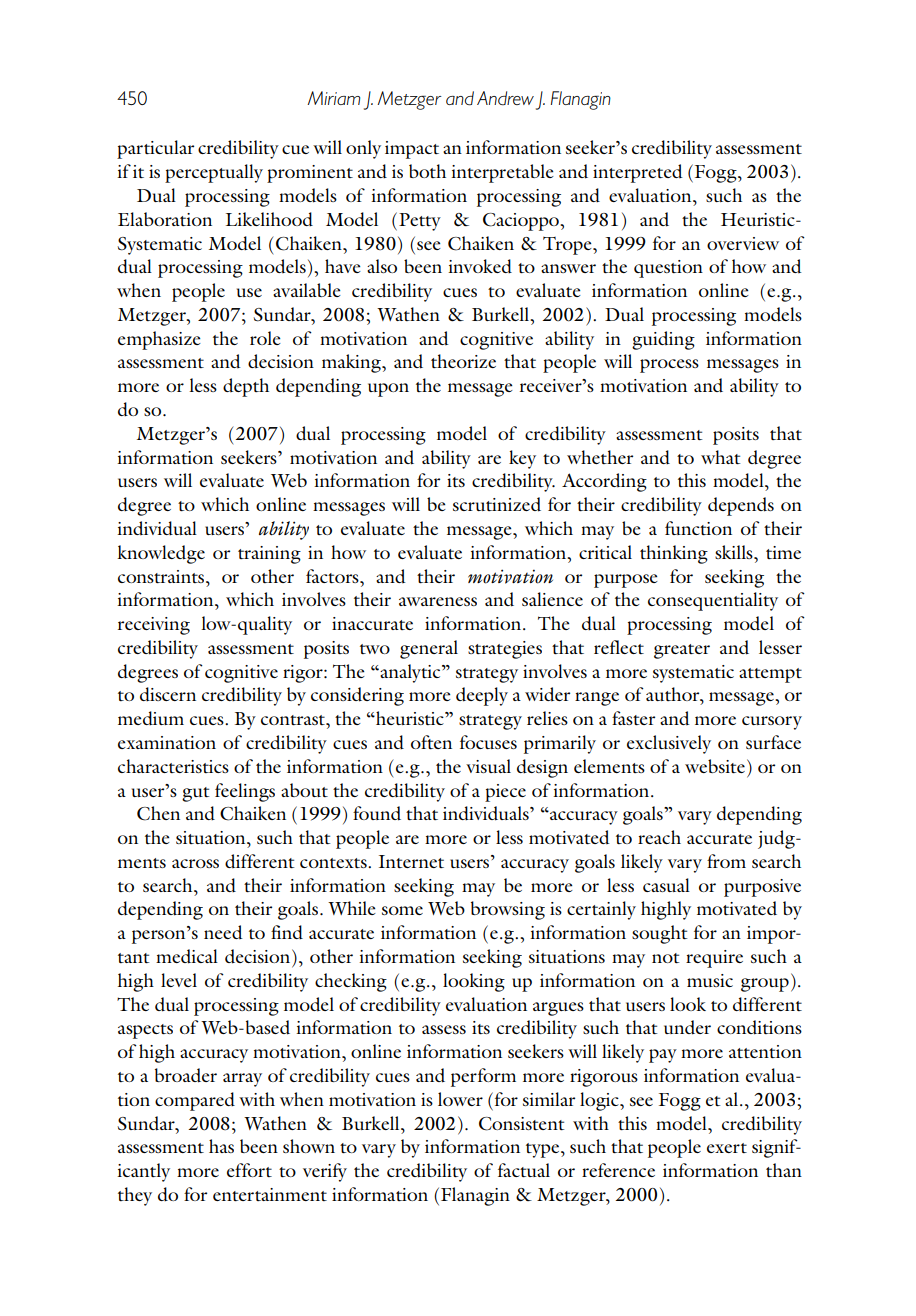 The width and height of the document is (916, 1316). I want to click on interpreted, so click(638, 173).
